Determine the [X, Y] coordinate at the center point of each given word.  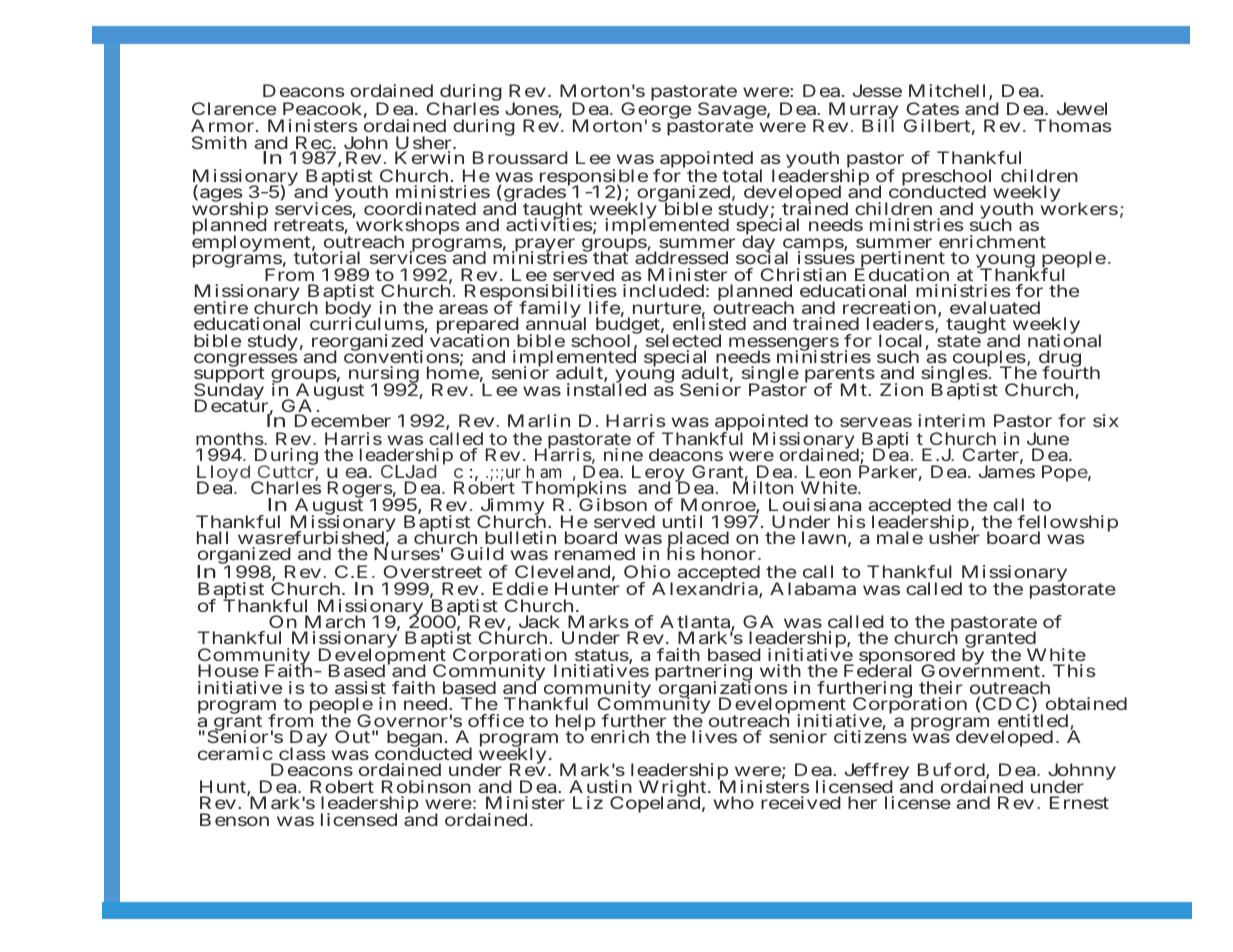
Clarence [234, 108]
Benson [234, 819]
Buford [952, 771]
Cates [933, 108]
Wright [674, 789]
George [656, 112]
